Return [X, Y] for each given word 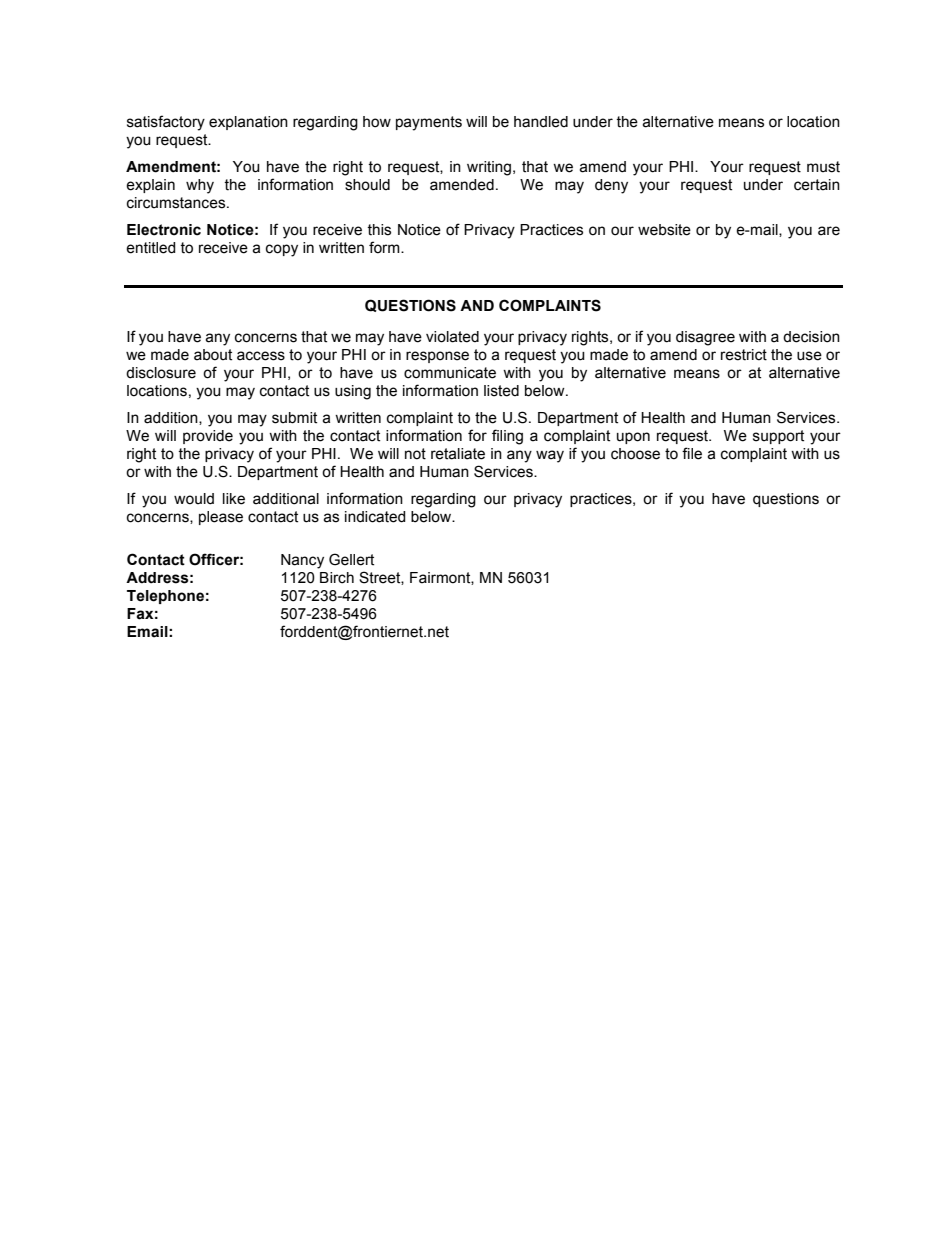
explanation [248, 123]
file [692, 453]
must [823, 167]
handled [541, 122]
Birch [337, 578]
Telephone [165, 597]
